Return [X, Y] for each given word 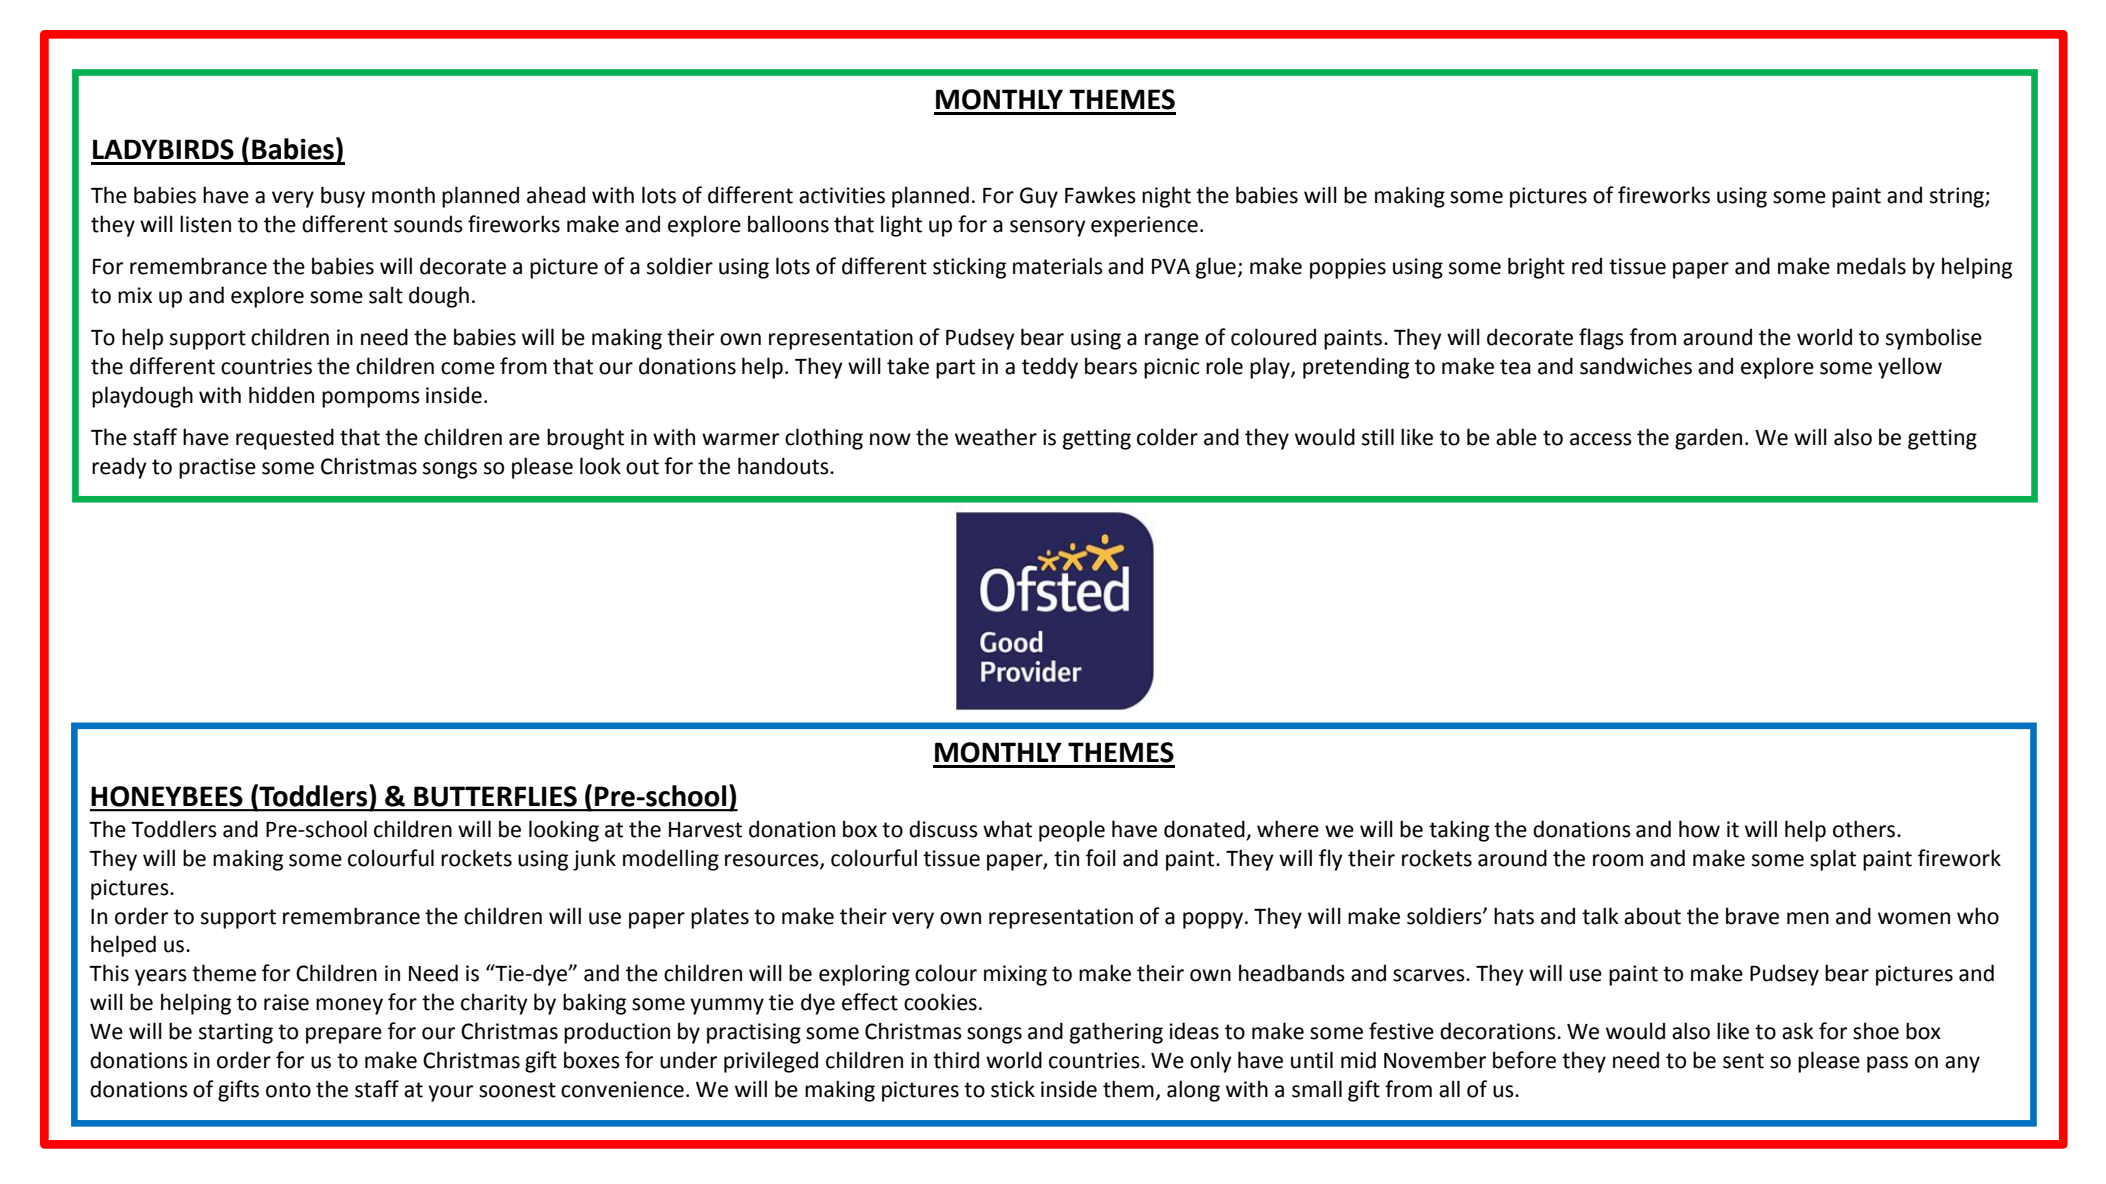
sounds [428, 224]
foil [1101, 858]
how [1699, 829]
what [1007, 829]
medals [1871, 266]
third [956, 1060]
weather [996, 437]
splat [1833, 860]
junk [594, 860]
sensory [1048, 228]
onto [288, 1090]
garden [1708, 439]
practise [217, 468]
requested [285, 439]
